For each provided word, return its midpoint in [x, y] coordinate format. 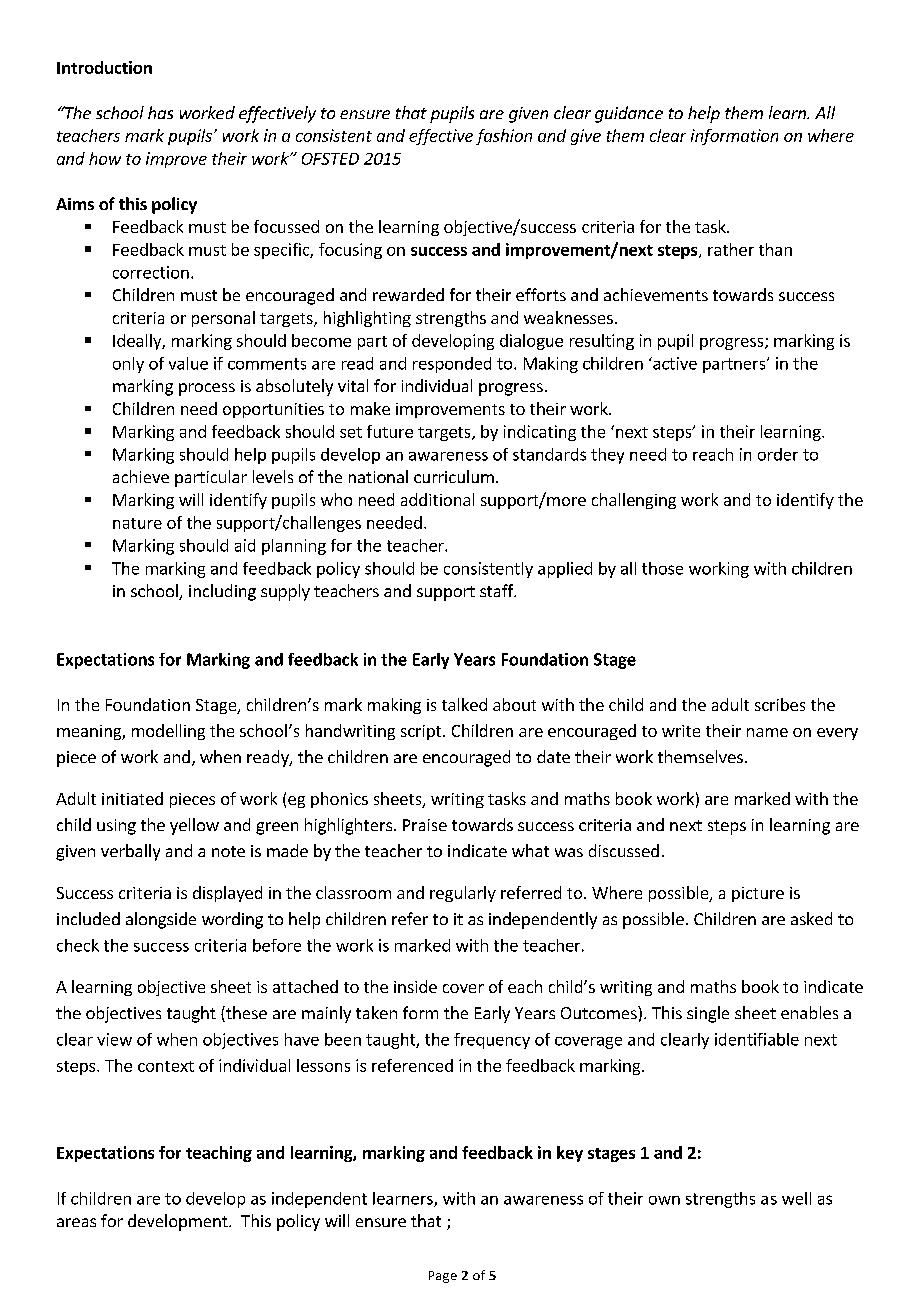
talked [464, 704]
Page [443, 1277]
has [160, 112]
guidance [629, 114]
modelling [168, 732]
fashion [504, 137]
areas [76, 1222]
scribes [780, 704]
